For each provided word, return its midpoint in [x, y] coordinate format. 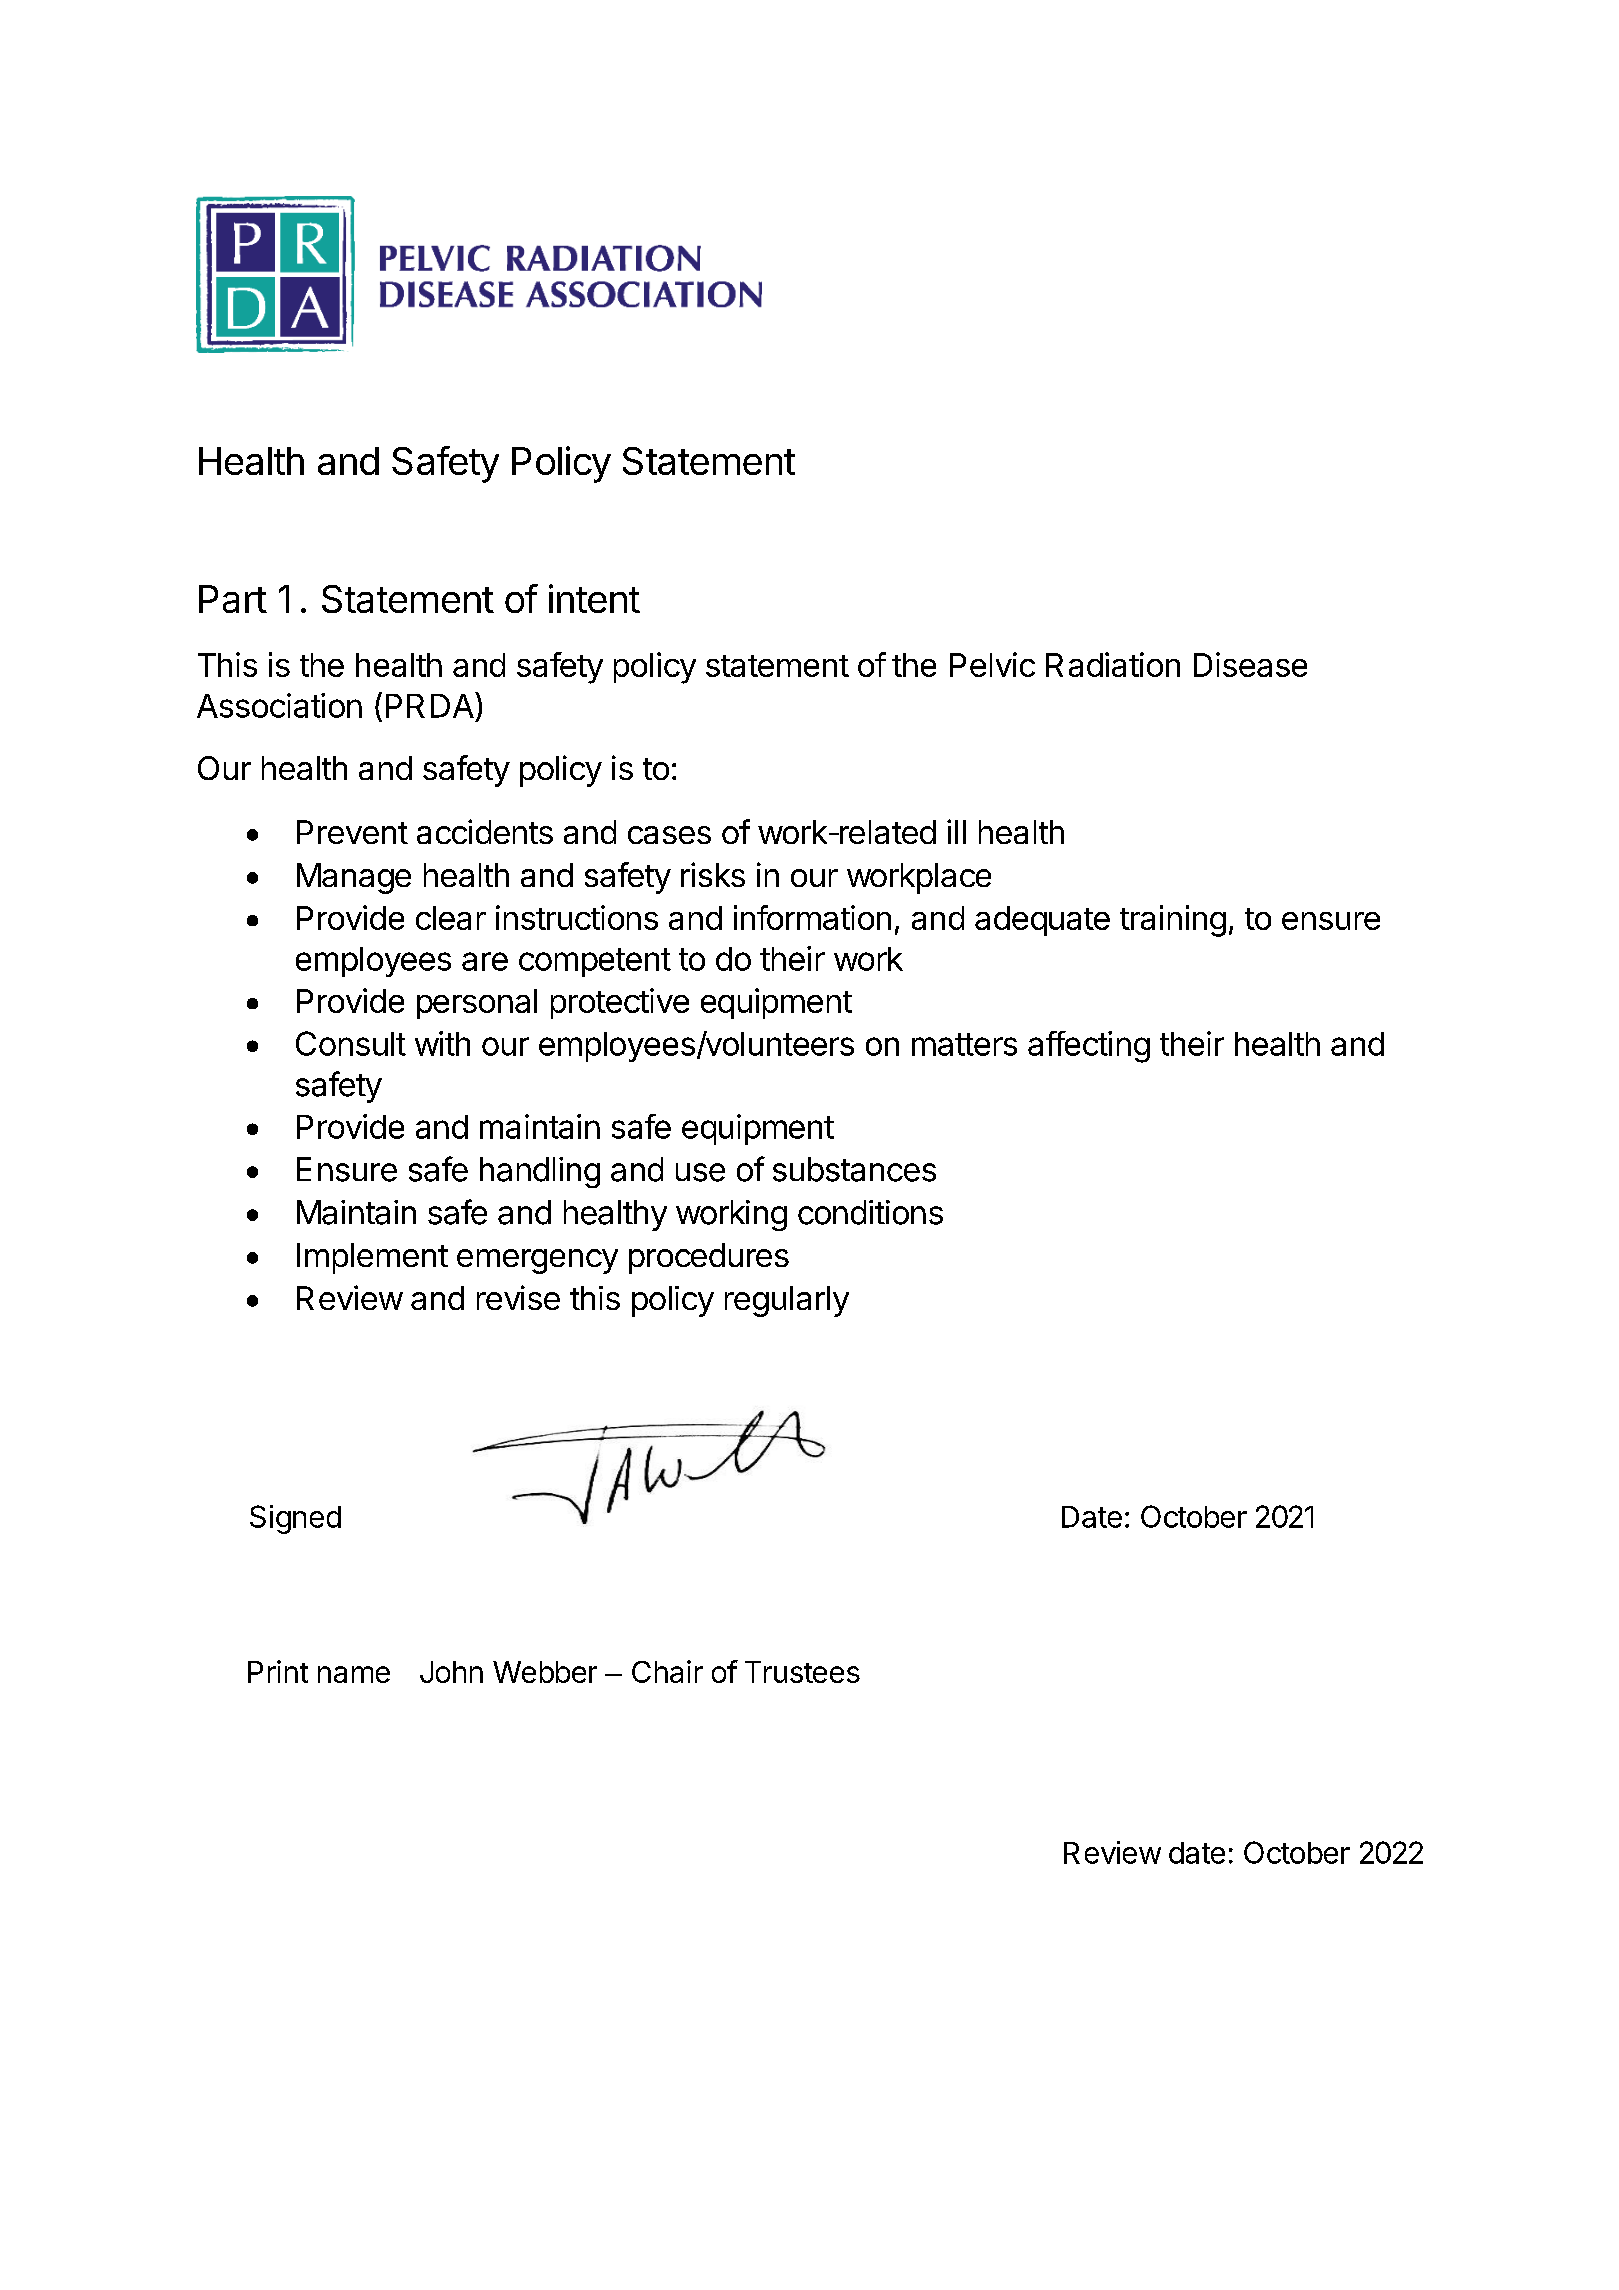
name [354, 1674]
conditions [870, 1212]
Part [233, 599]
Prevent [352, 832]
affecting [1089, 1047]
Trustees [802, 1672]
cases [669, 835]
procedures [709, 1258]
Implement [372, 1258]
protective [620, 1003]
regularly [787, 1301]
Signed [295, 1519]
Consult [351, 1043]
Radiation [1113, 664]
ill [956, 831]
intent [594, 598]
